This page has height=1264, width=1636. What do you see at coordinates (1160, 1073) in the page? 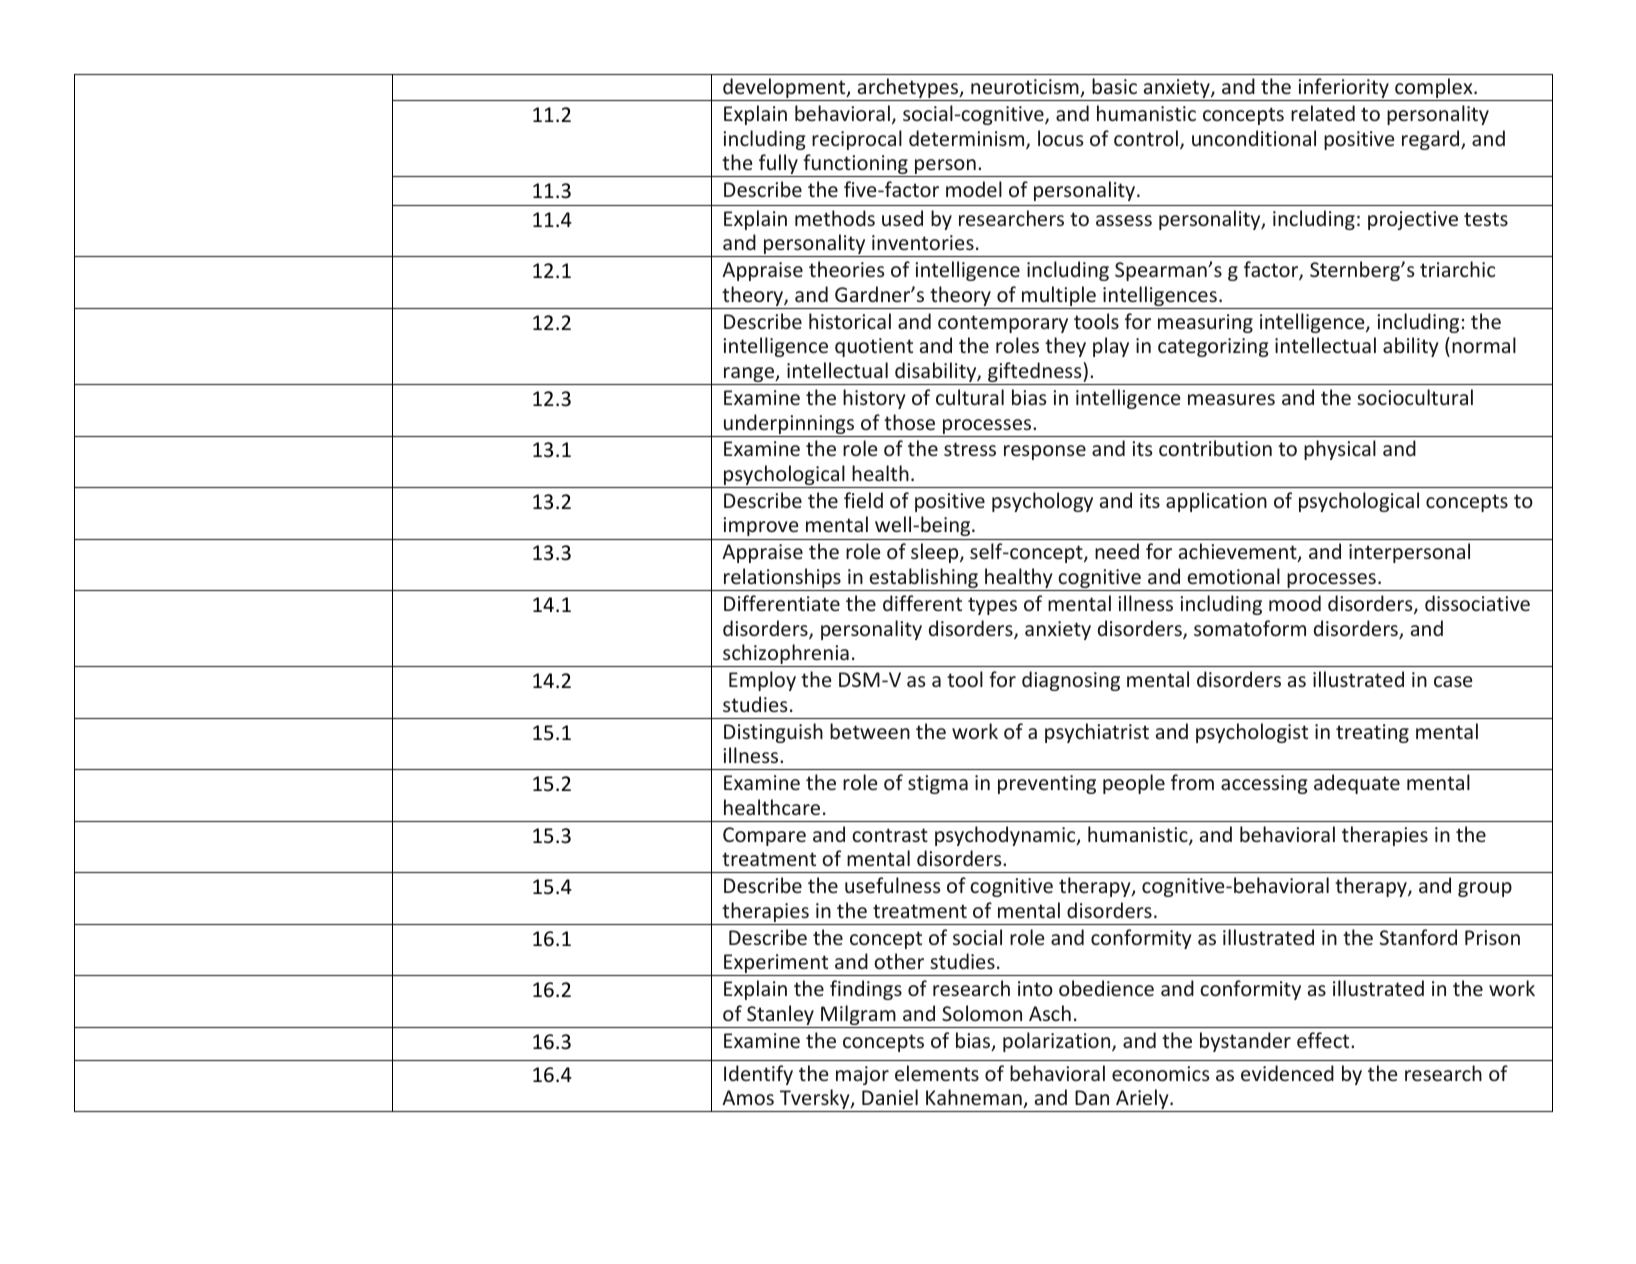
I see `economics` at bounding box center [1160, 1073].
